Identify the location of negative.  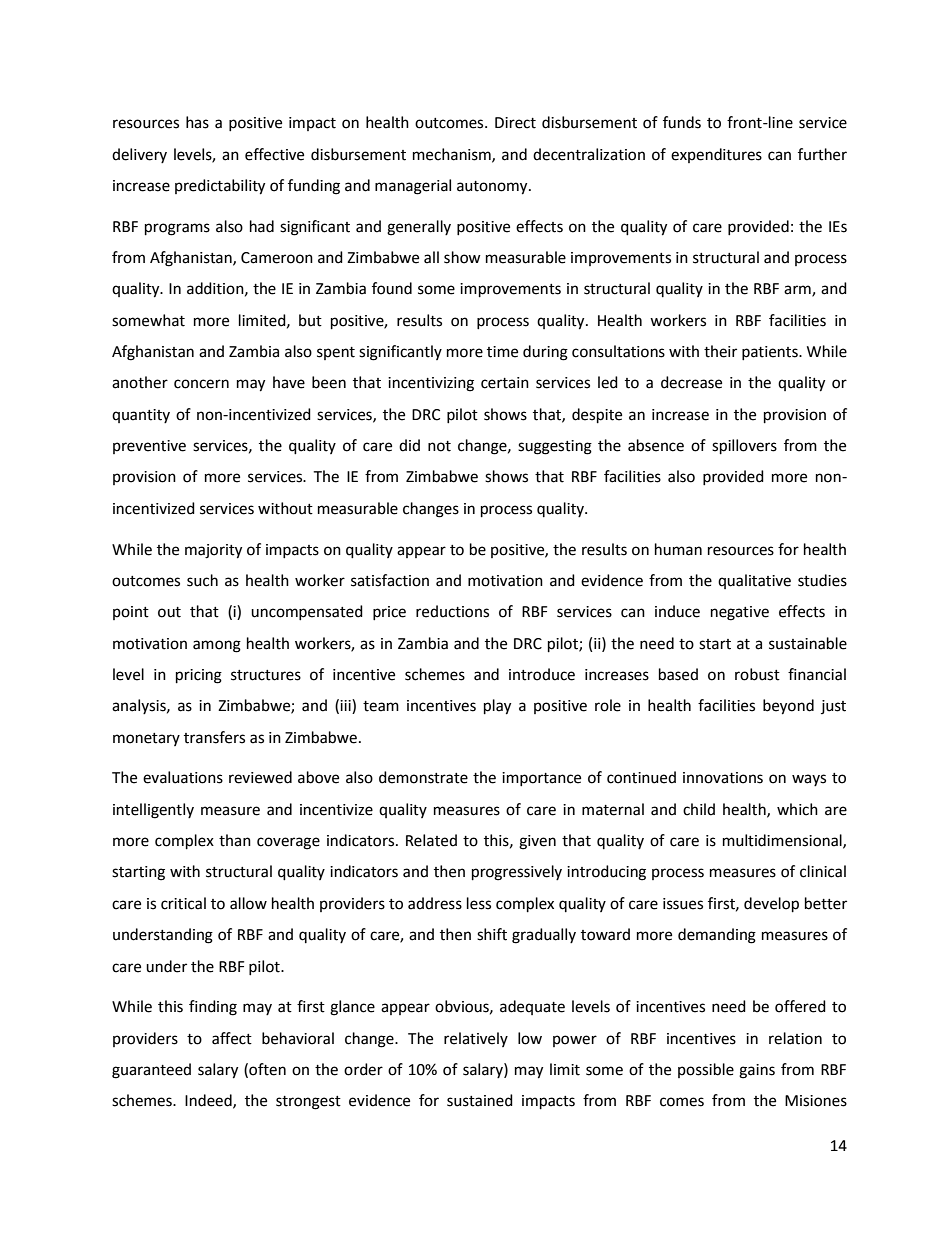
(740, 613).
